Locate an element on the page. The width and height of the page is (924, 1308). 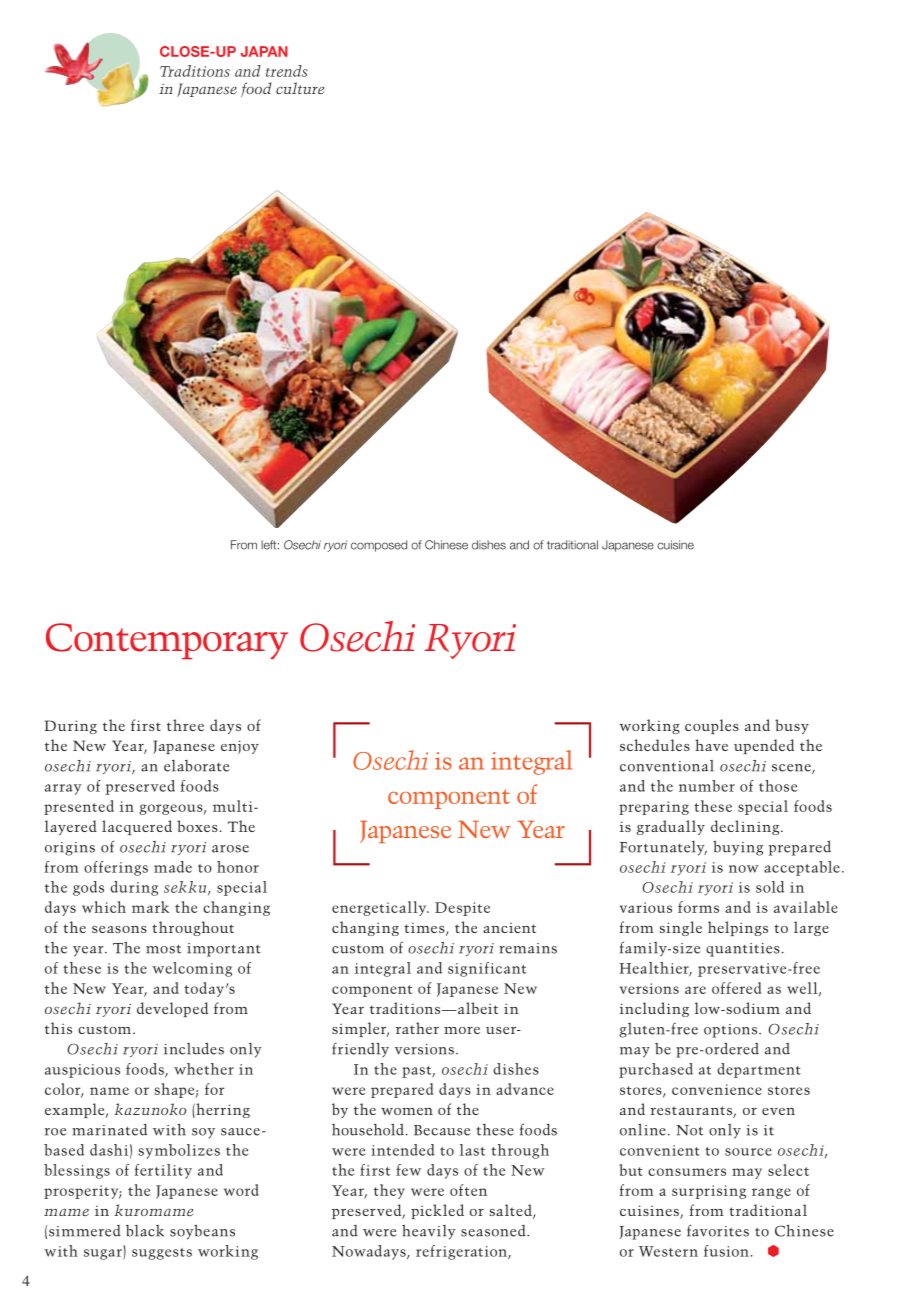
three is located at coordinates (185, 725).
